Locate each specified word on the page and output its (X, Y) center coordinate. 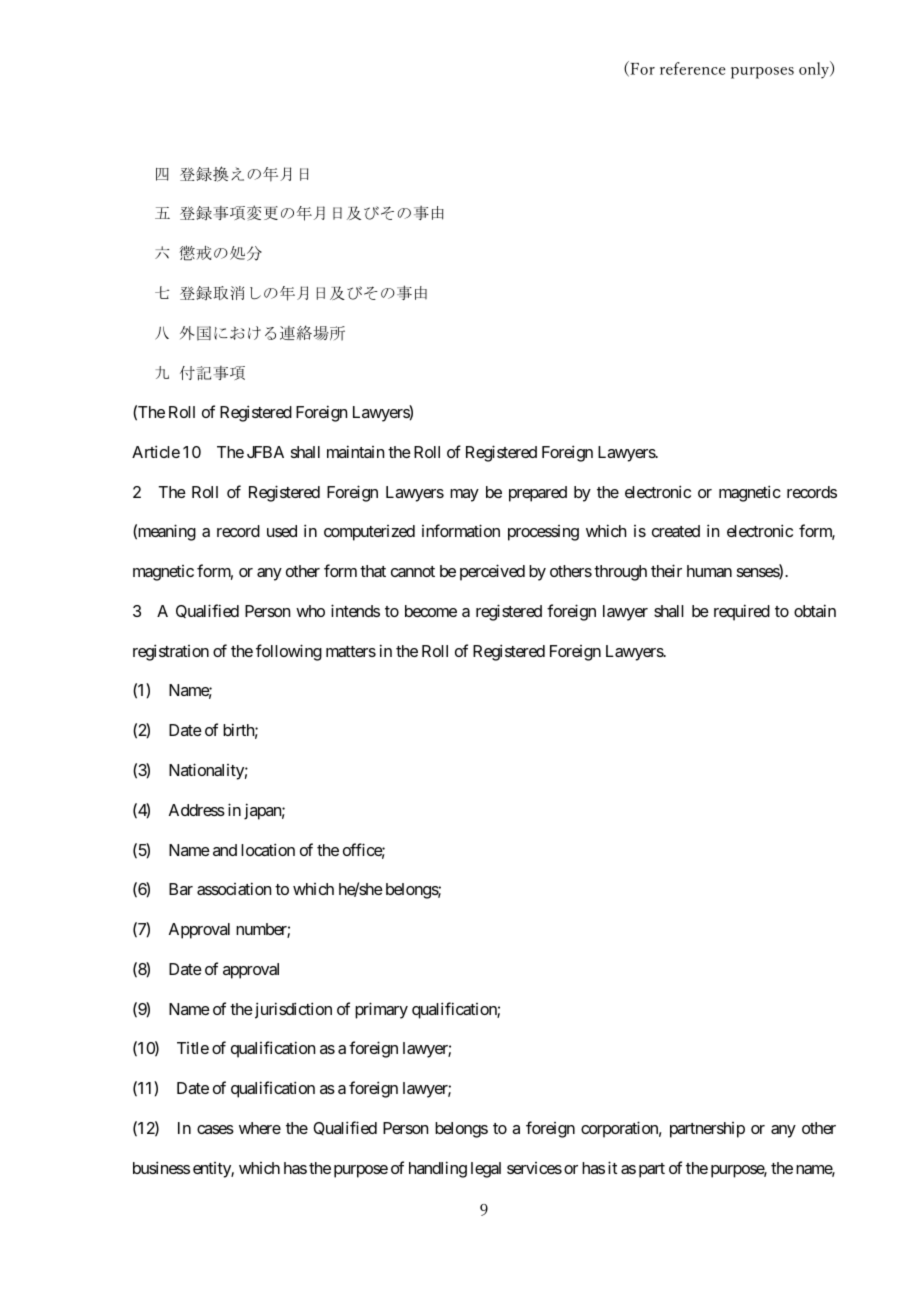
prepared (538, 494)
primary (381, 1010)
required (742, 612)
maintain (355, 451)
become (431, 611)
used (282, 531)
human (709, 571)
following (289, 652)
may (464, 495)
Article (156, 451)
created (676, 531)
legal (486, 1170)
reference (693, 68)
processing (543, 533)
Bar (181, 889)
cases (215, 1129)
